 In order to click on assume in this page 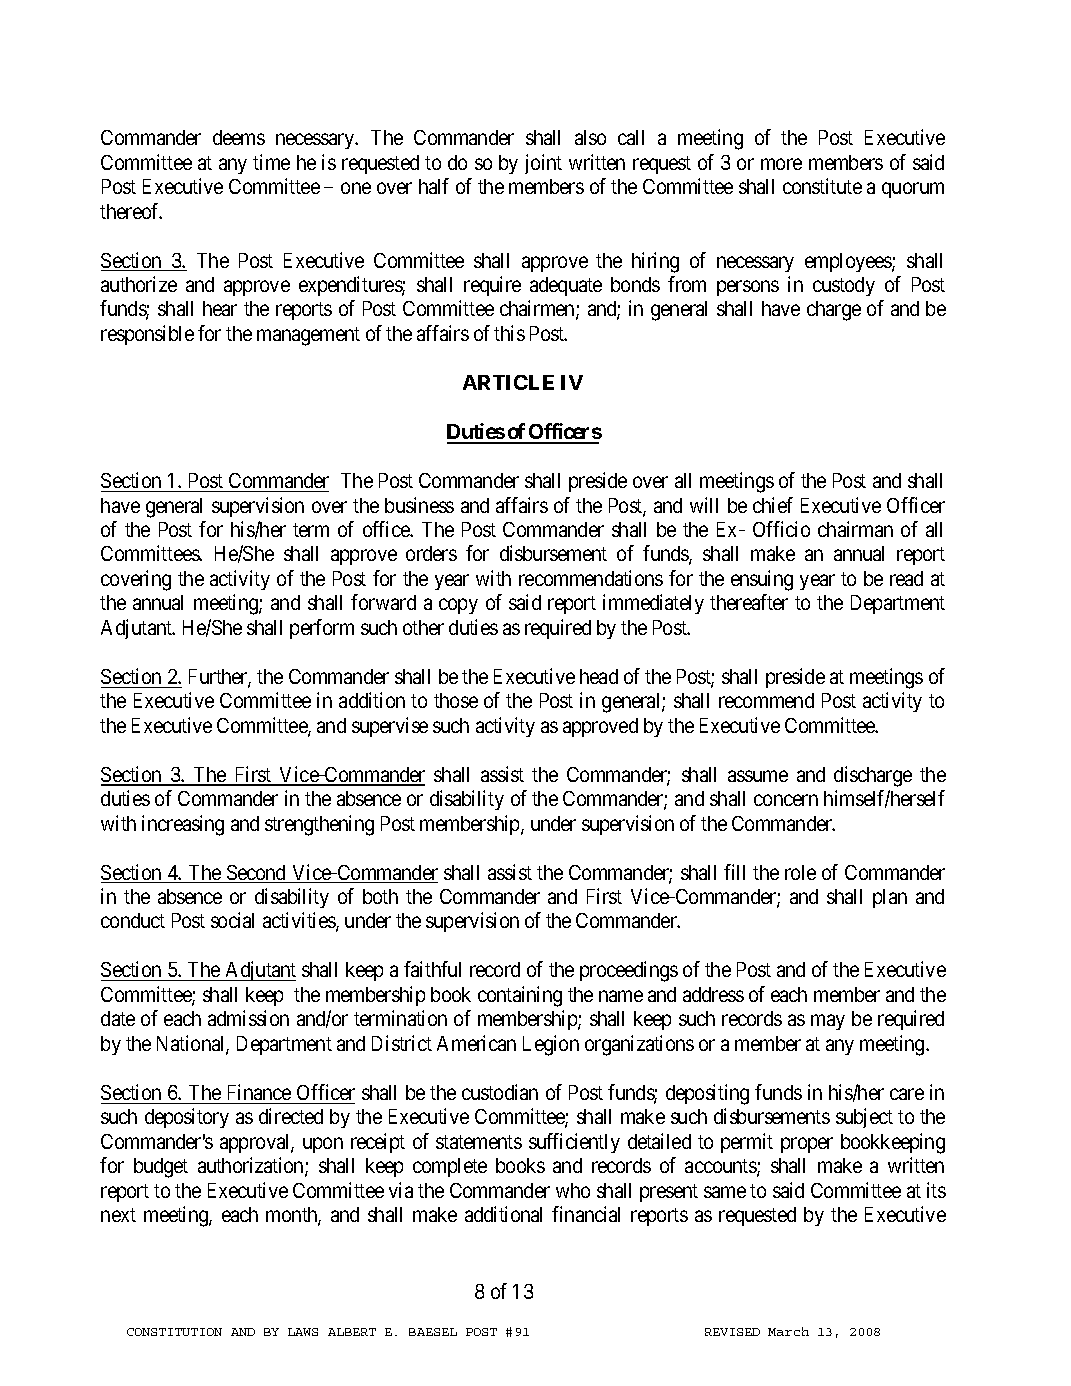, I will do `click(758, 776)`.
